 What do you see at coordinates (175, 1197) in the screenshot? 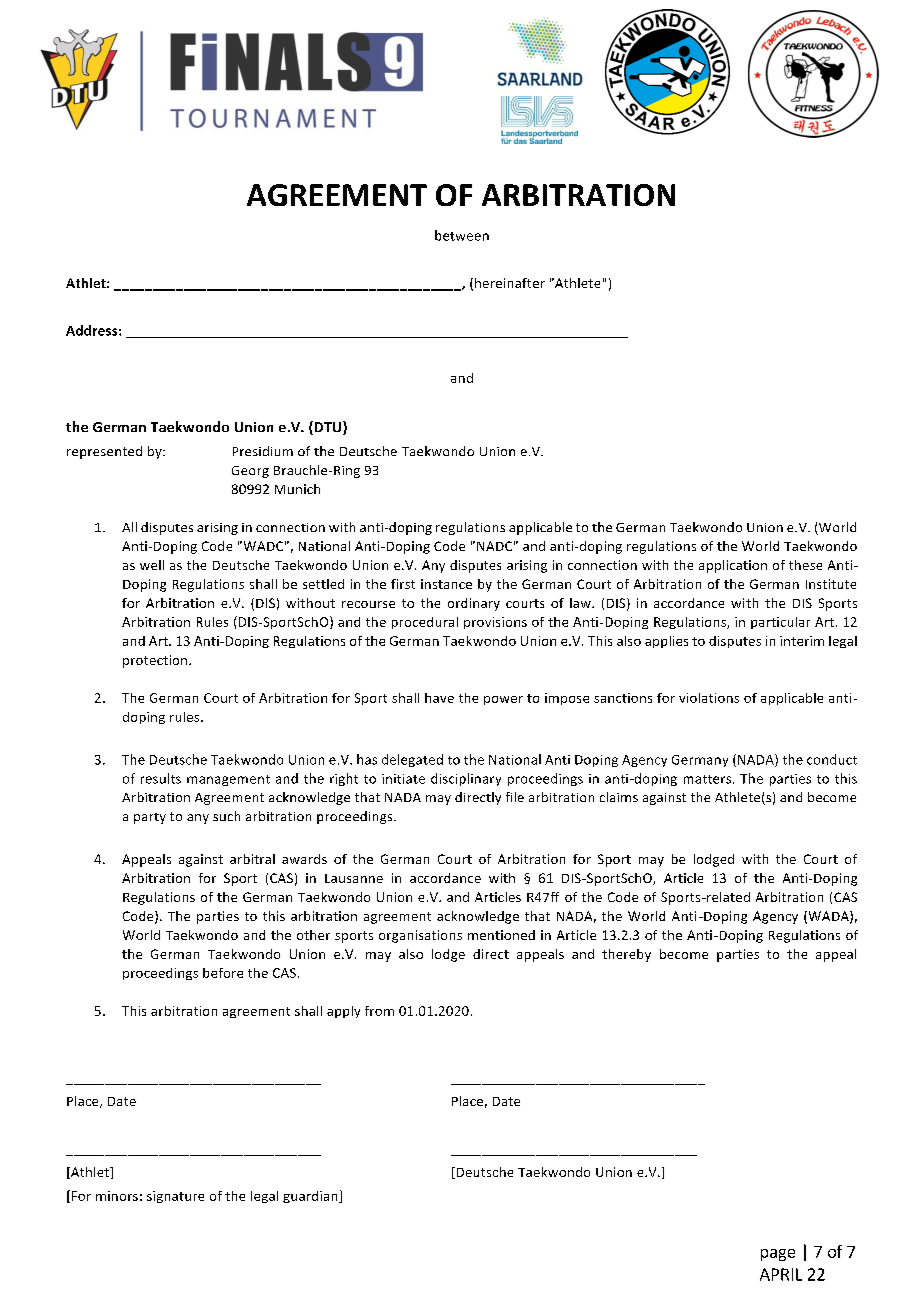
I see `signature` at bounding box center [175, 1197].
